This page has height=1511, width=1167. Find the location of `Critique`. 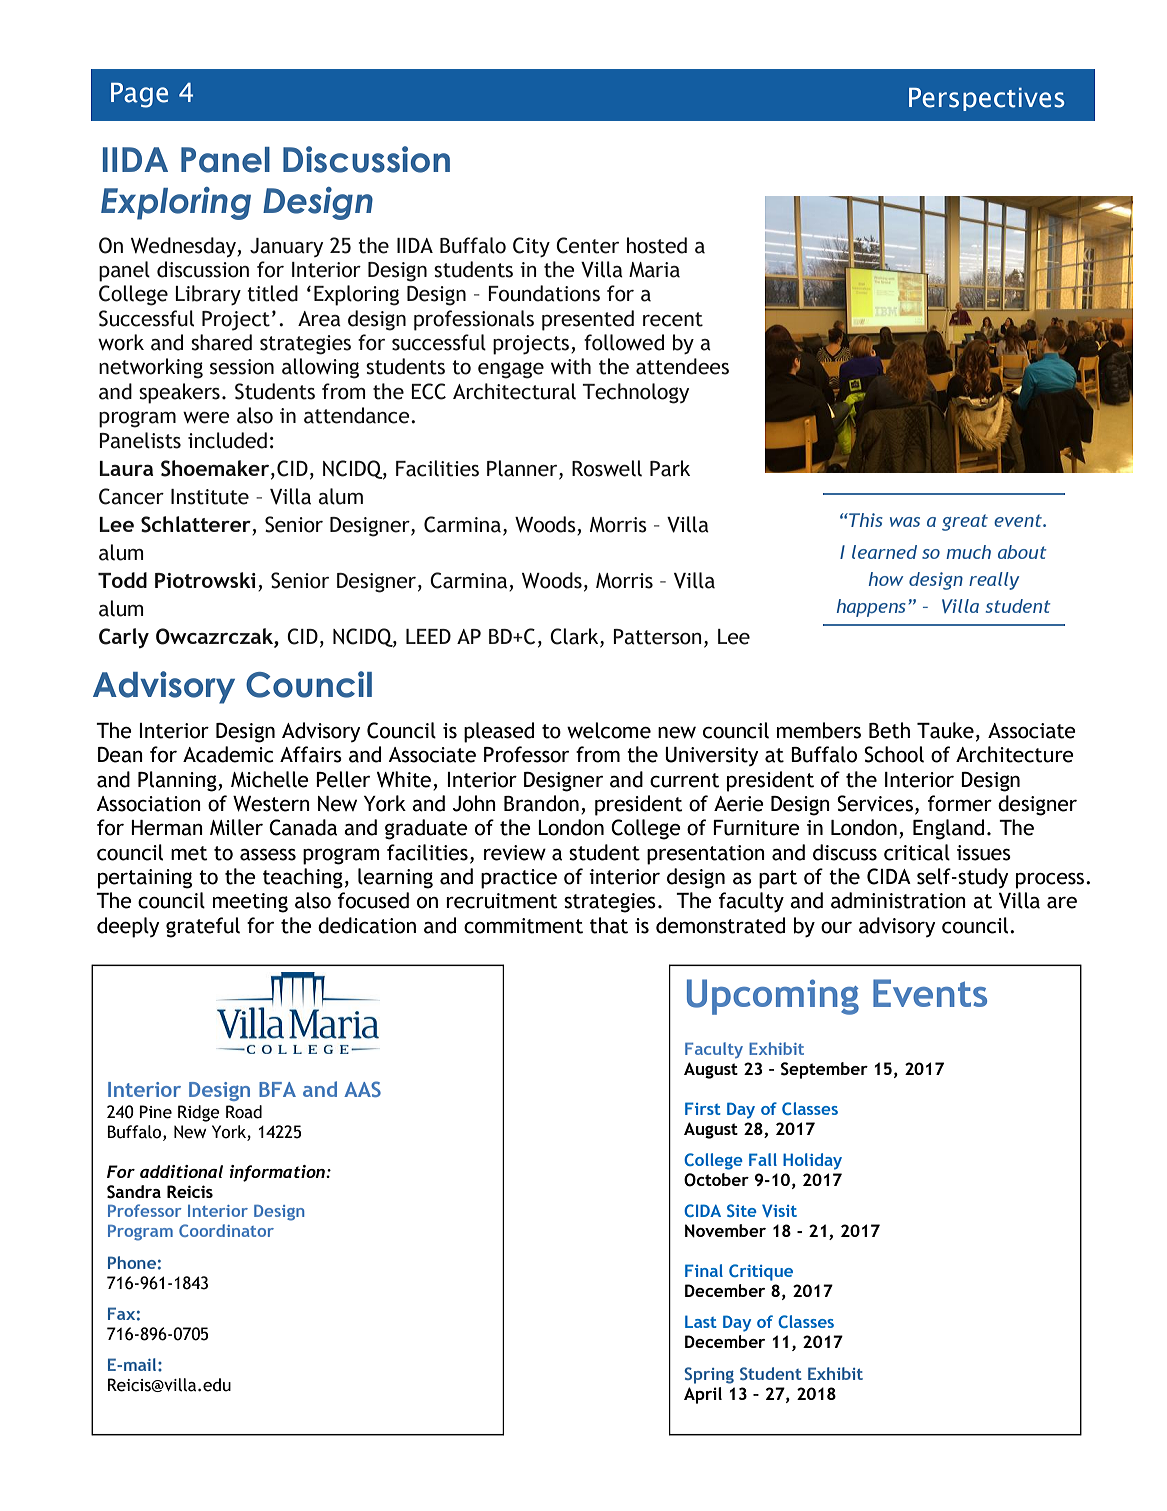

Critique is located at coordinates (761, 1272).
